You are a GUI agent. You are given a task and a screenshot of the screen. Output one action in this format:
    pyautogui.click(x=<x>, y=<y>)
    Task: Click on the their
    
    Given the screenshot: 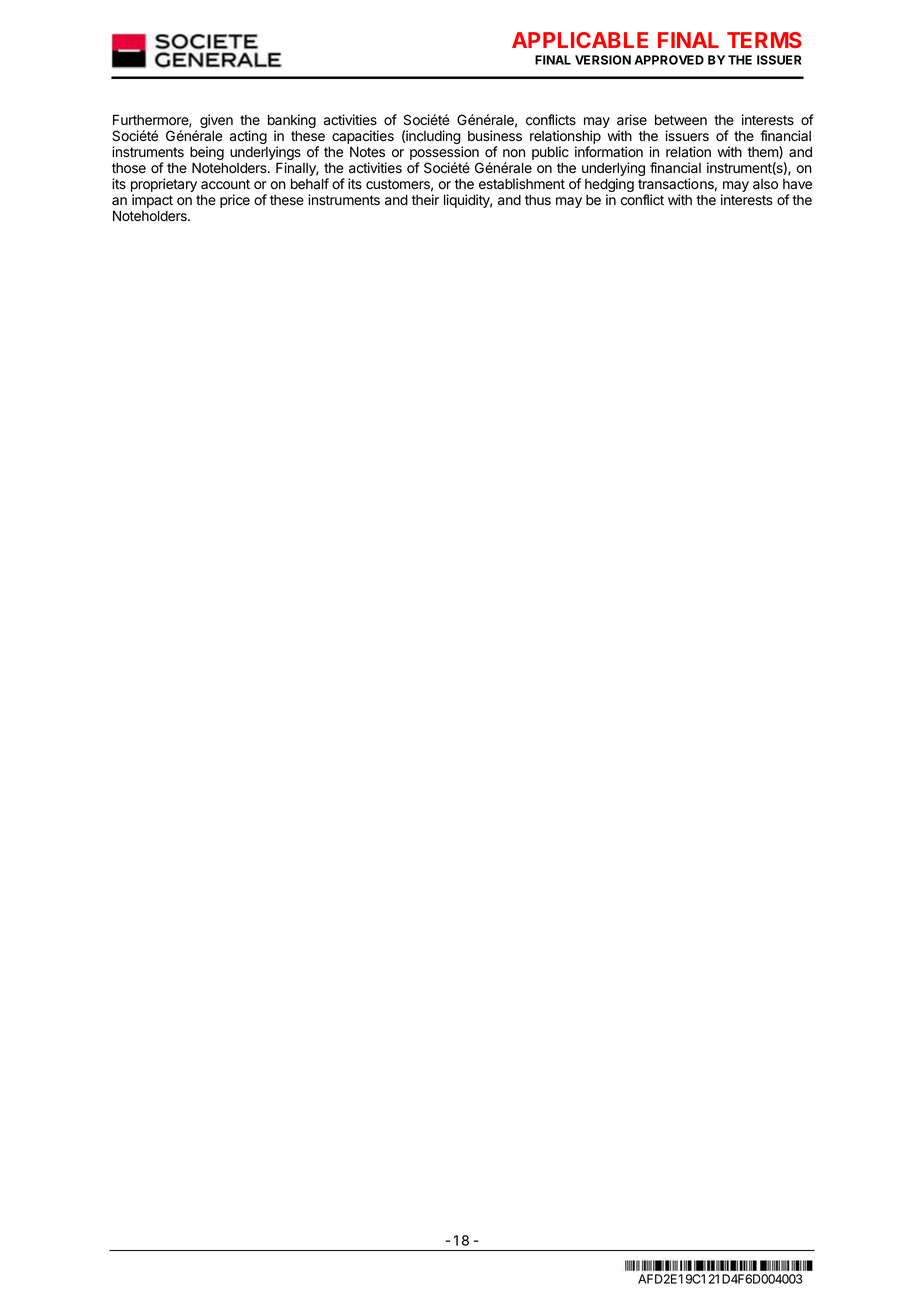 What is the action you would take?
    pyautogui.click(x=425, y=200)
